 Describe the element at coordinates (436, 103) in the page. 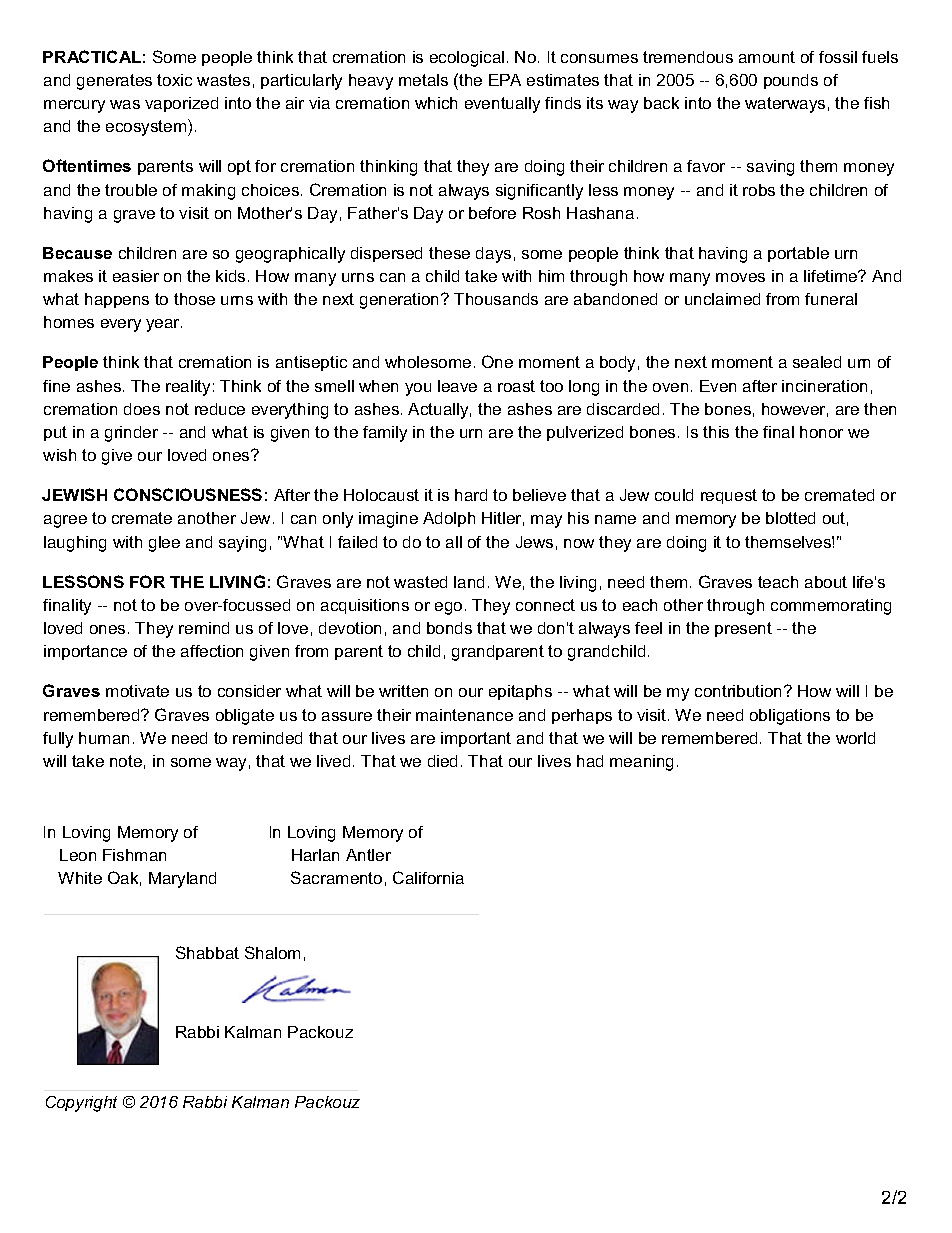

I see `which` at that location.
